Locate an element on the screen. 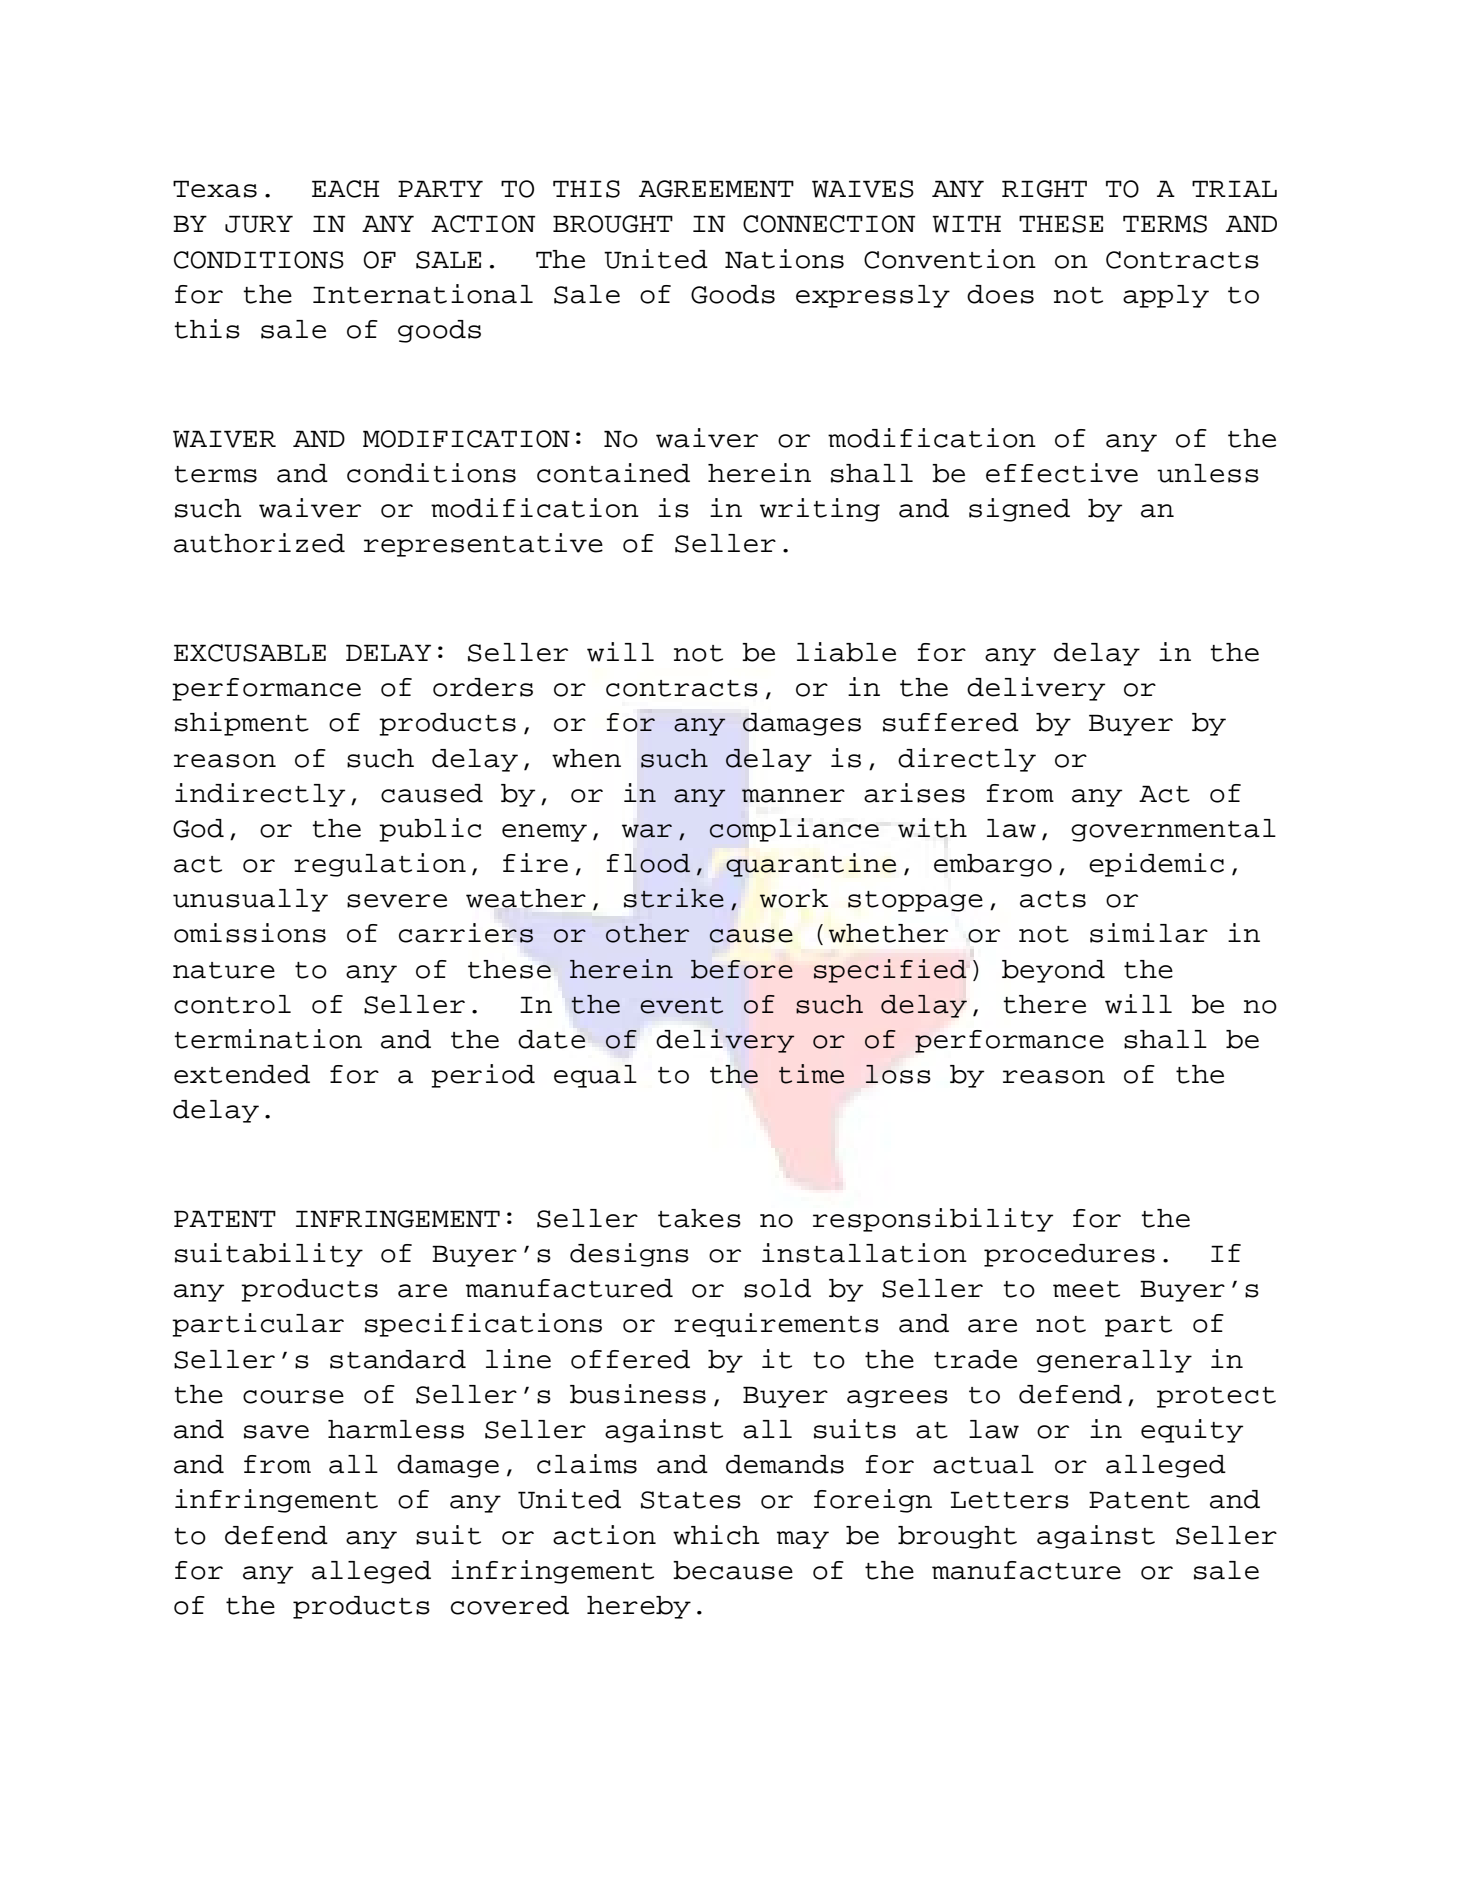 The height and width of the screenshot is (1899, 1468). RIGHT is located at coordinates (1044, 189).
